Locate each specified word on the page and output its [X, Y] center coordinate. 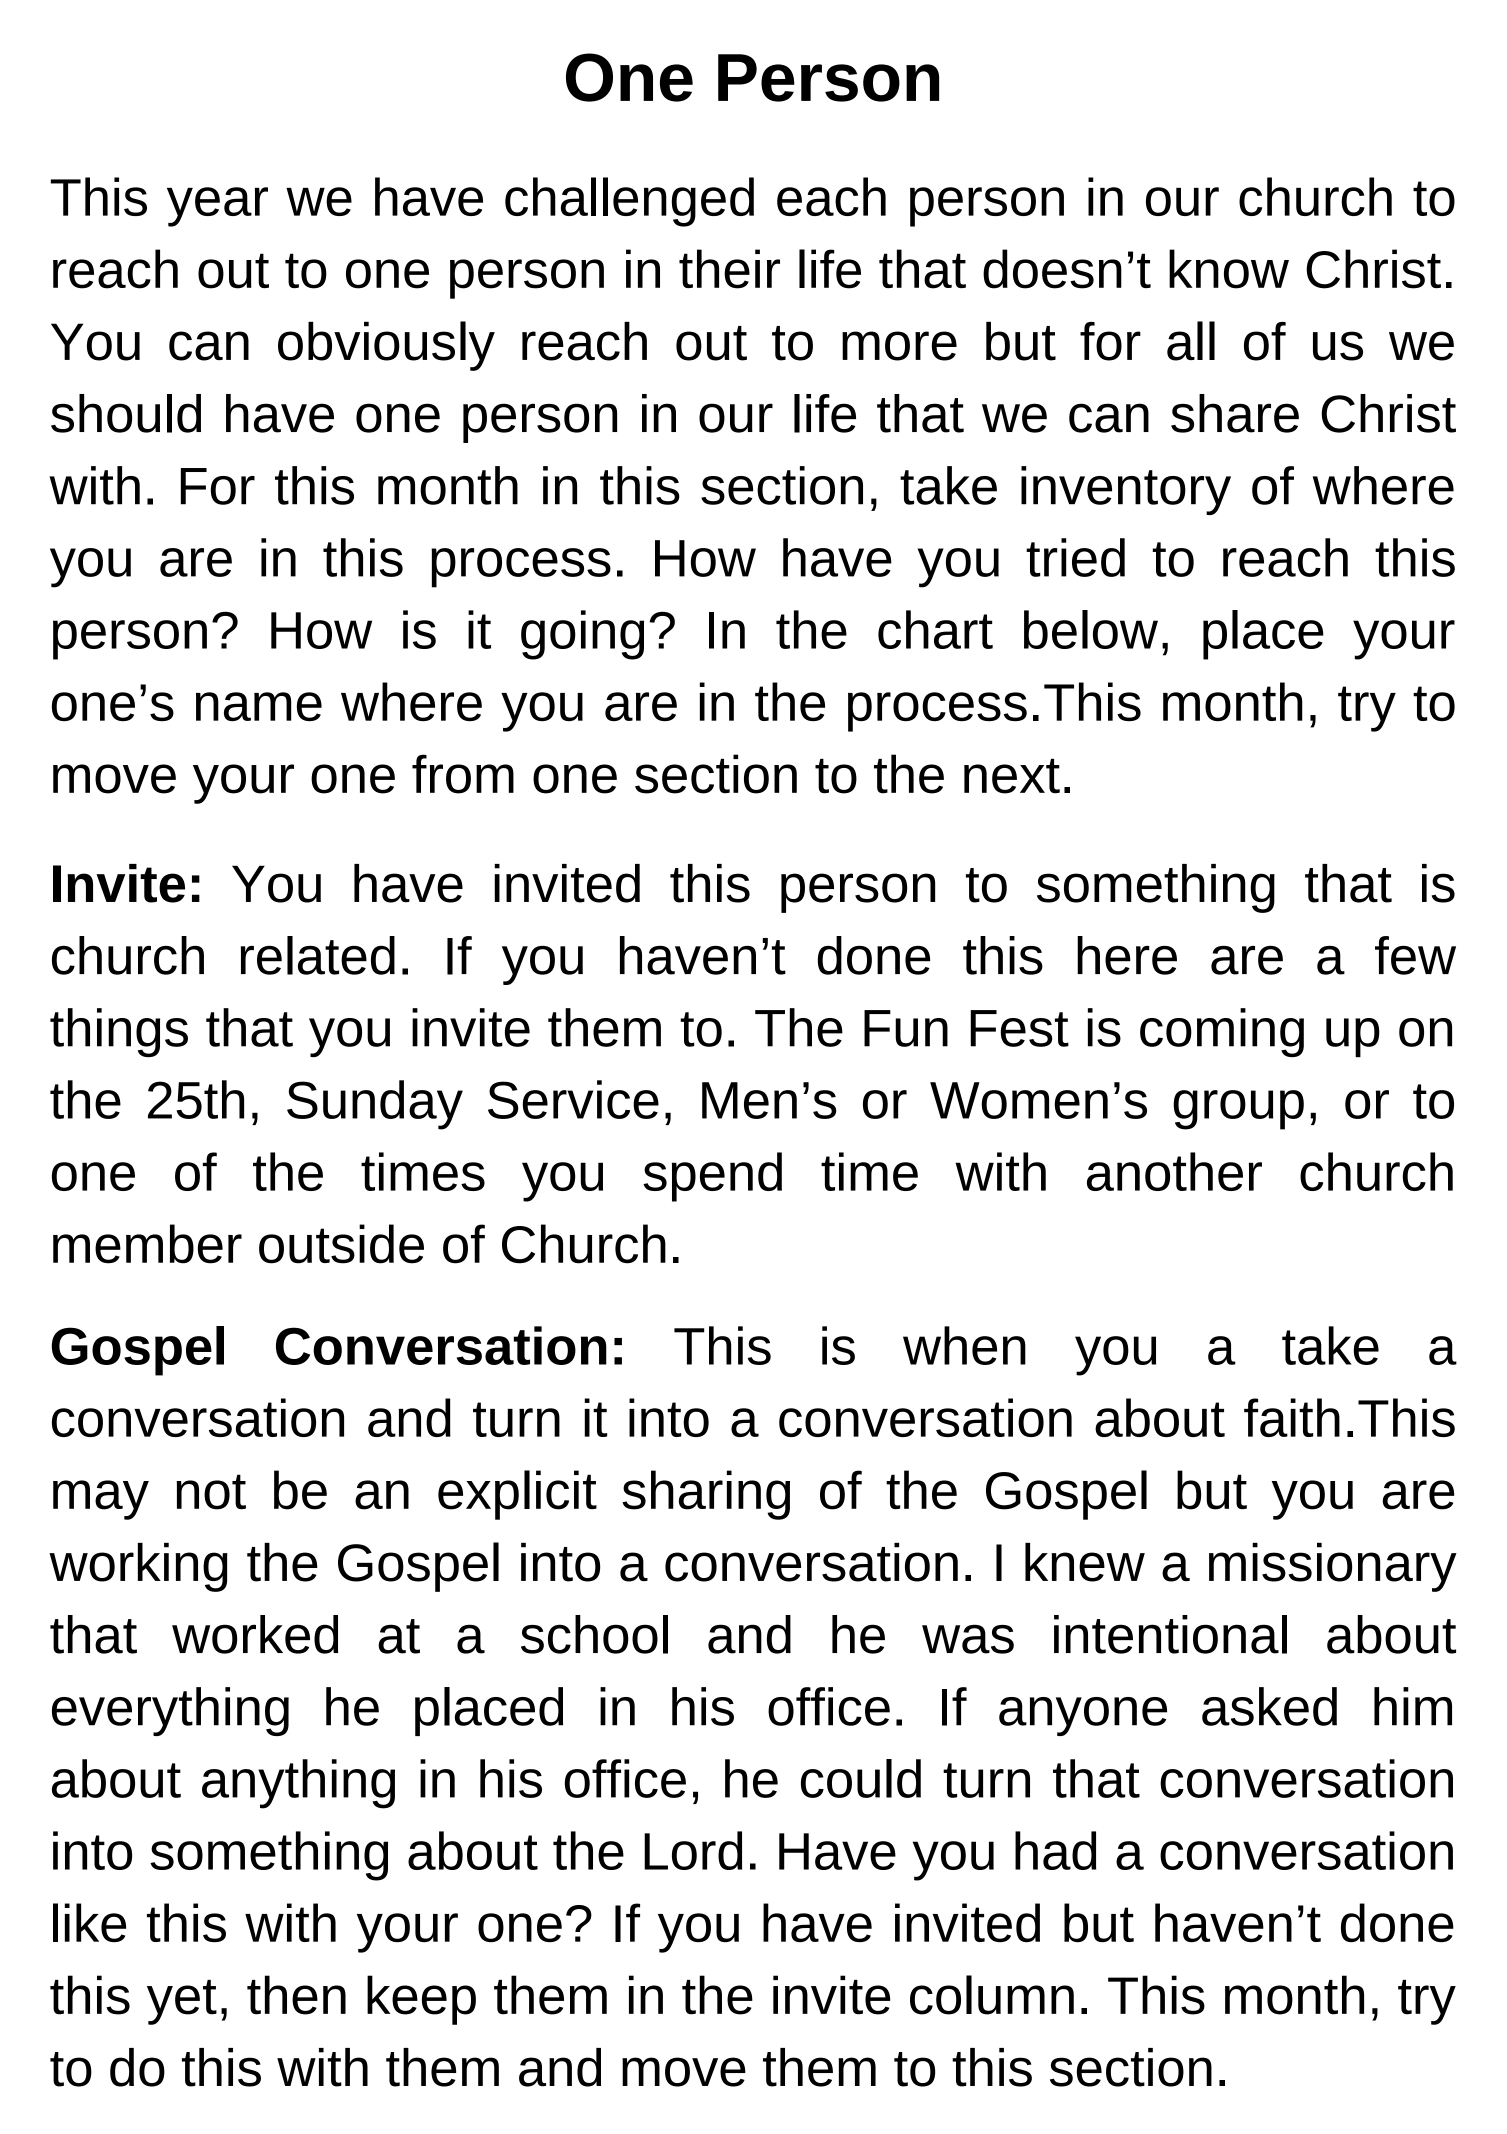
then [296, 1995]
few [1415, 955]
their [729, 269]
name [259, 706]
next [1012, 776]
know [1229, 269]
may [101, 1500]
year [217, 207]
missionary [1333, 1567]
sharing [706, 1495]
